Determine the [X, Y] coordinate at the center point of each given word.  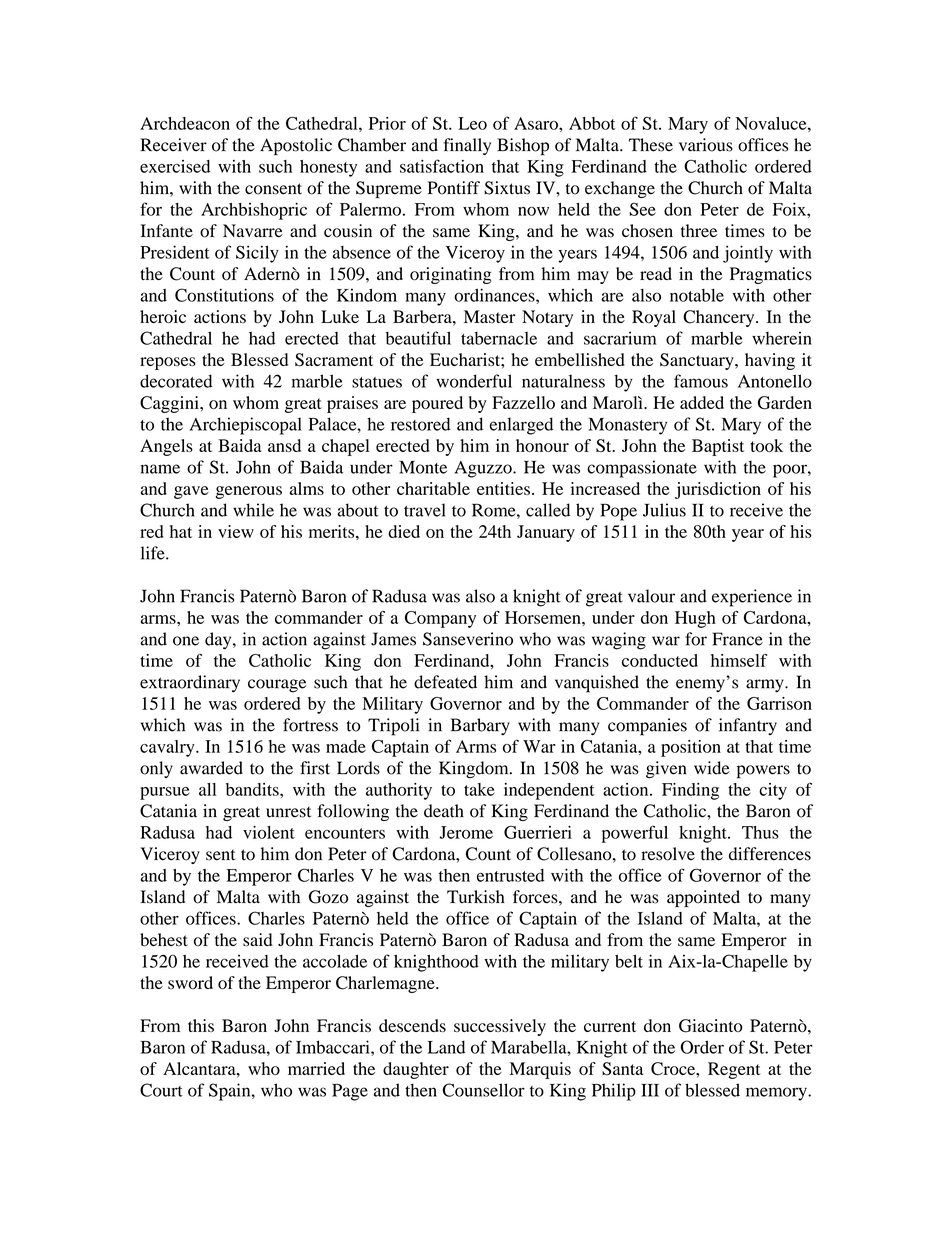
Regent [734, 1070]
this [201, 1025]
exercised [175, 166]
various [706, 145]
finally [467, 146]
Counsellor [484, 1090]
